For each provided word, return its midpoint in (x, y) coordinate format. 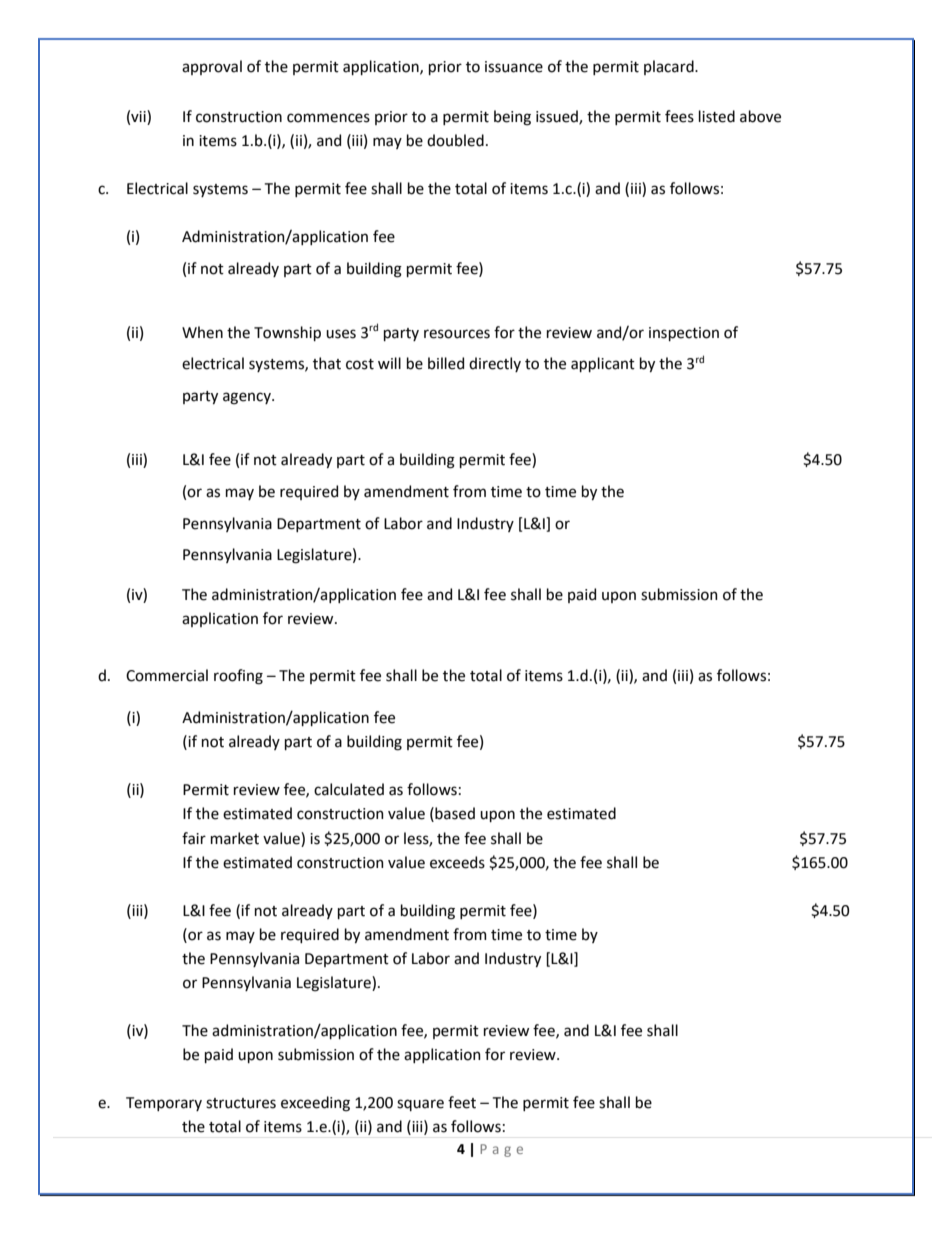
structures (241, 1103)
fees (679, 116)
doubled (455, 140)
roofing (238, 677)
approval (212, 67)
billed (446, 363)
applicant (603, 364)
